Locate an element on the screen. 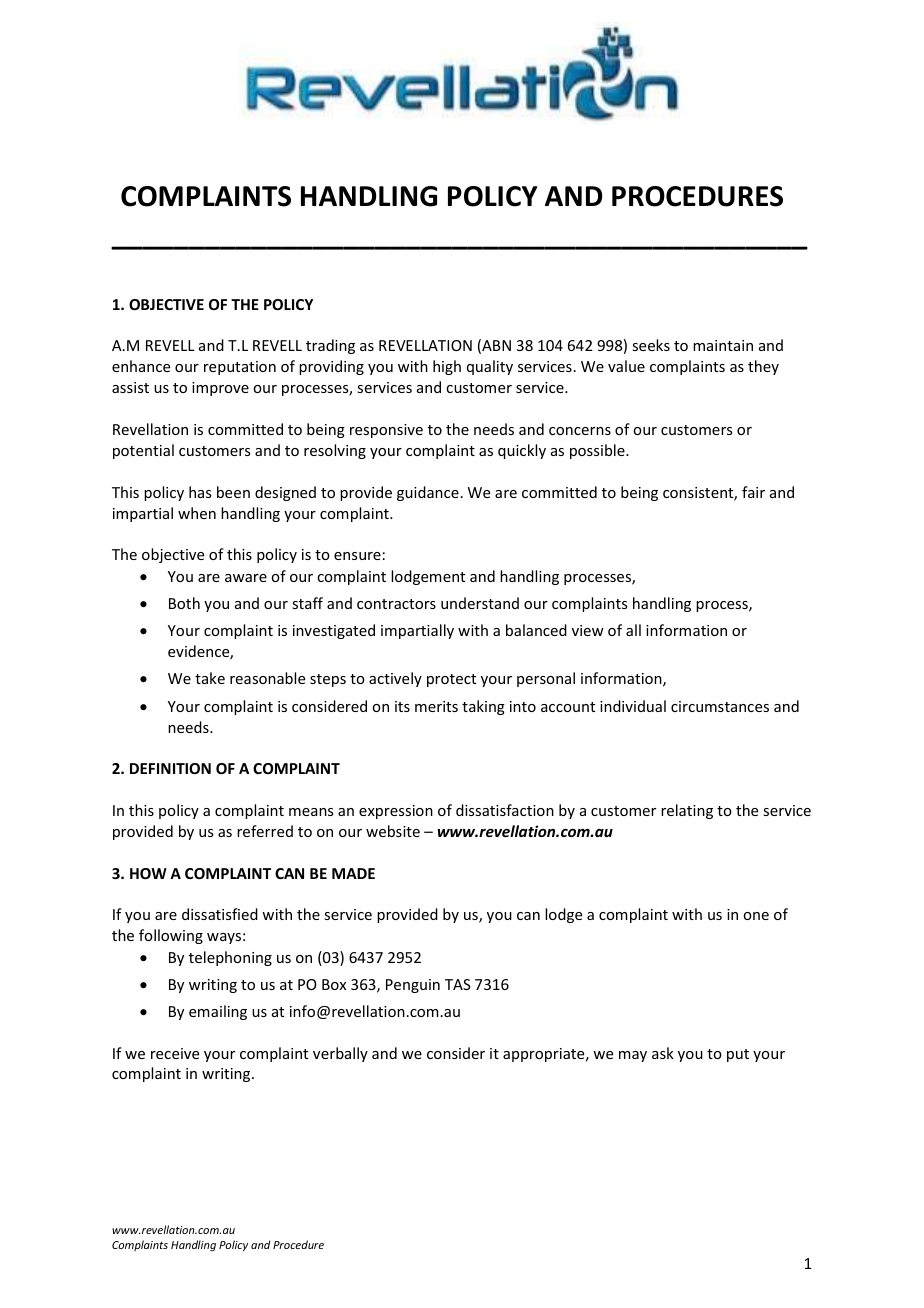  TAS is located at coordinates (458, 984).
